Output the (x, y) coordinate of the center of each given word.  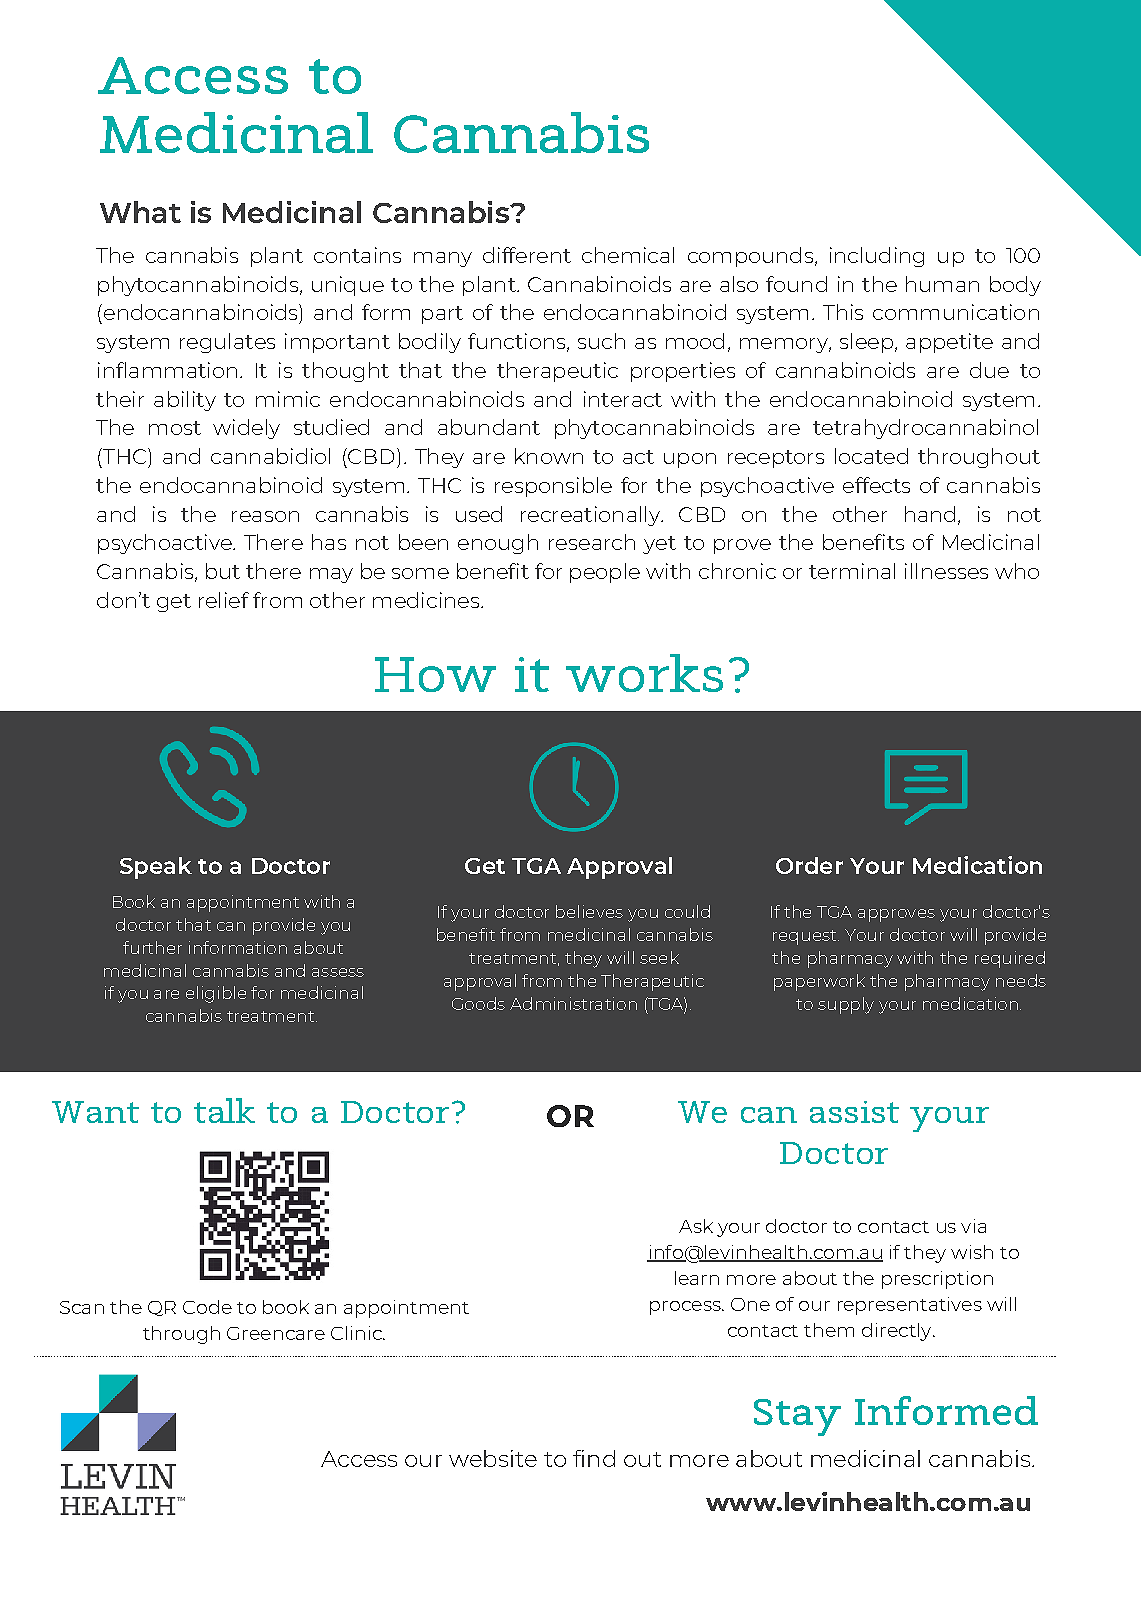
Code (207, 1307)
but (223, 571)
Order (809, 865)
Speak (156, 868)
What (140, 212)
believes (589, 911)
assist (854, 1112)
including (877, 257)
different (527, 255)
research (592, 542)
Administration (573, 1003)
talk (224, 1110)
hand (930, 514)
